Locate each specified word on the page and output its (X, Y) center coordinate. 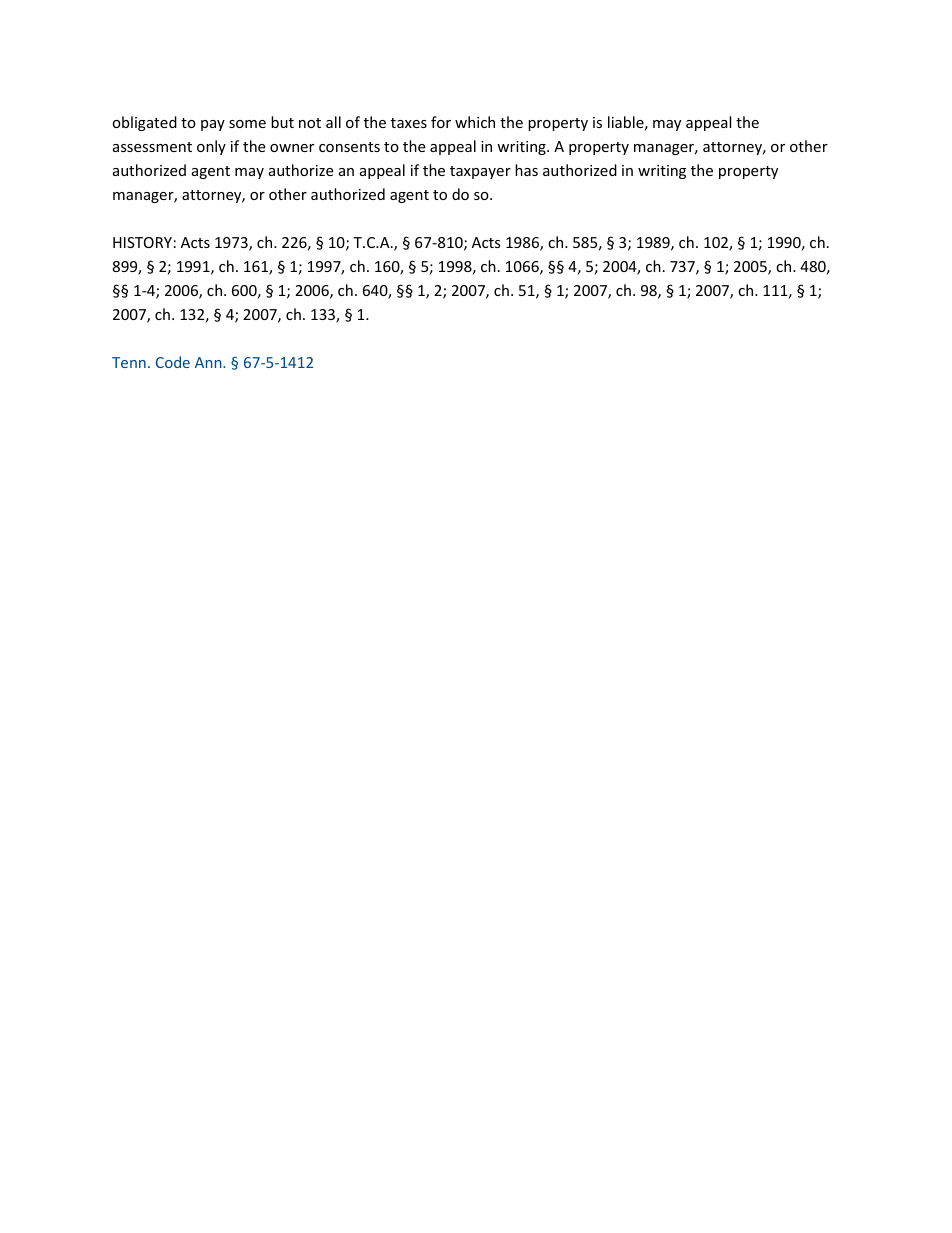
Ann (209, 362)
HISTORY (142, 242)
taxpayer (480, 172)
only (211, 147)
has (526, 170)
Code (173, 362)
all (333, 122)
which (475, 122)
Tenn (129, 362)
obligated (144, 123)
